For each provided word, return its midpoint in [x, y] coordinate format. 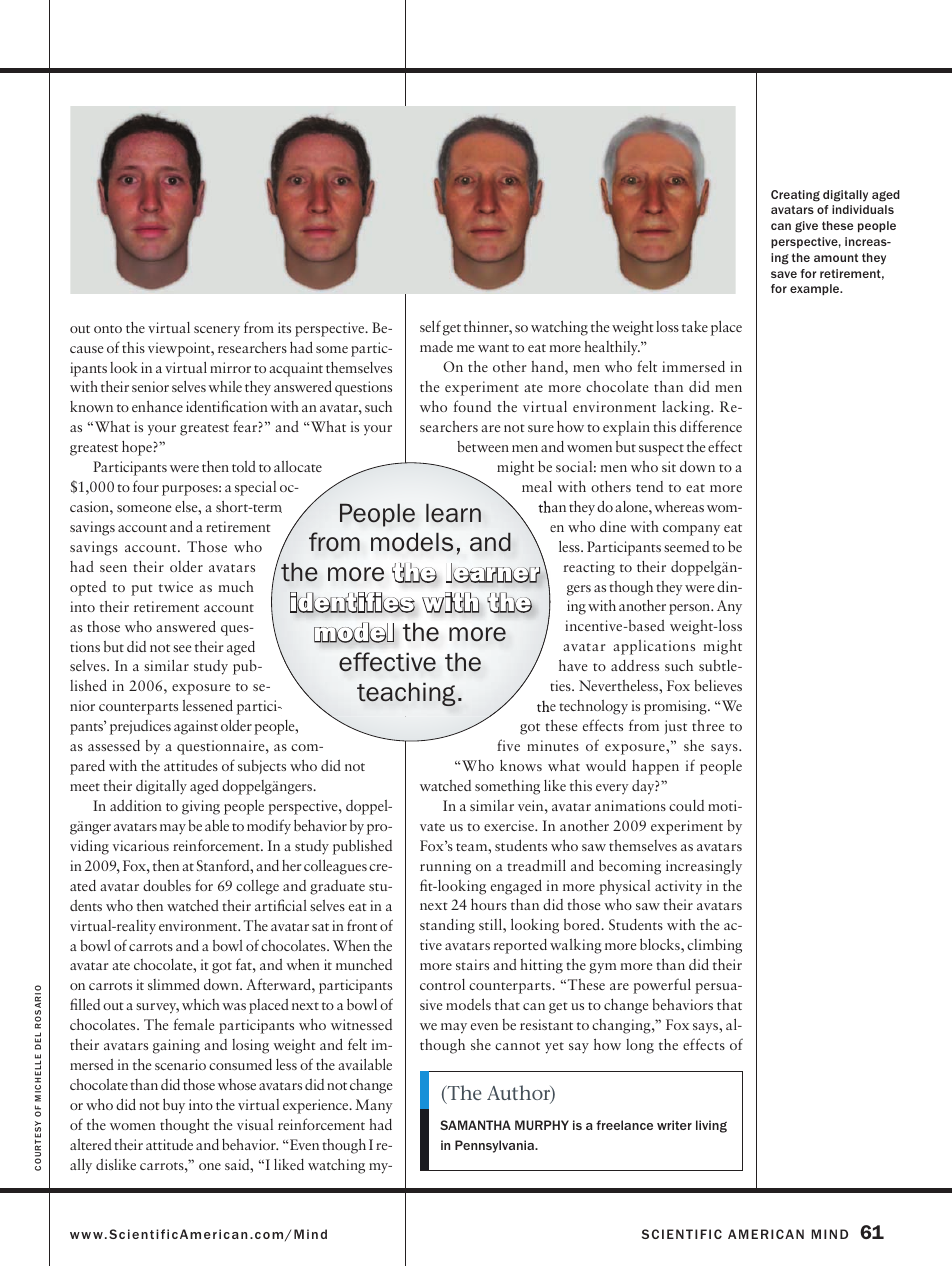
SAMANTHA [475, 1125]
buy [174, 1106]
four [146, 486]
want [493, 348]
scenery [217, 331]
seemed [686, 546]
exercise [510, 825]
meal [537, 486]
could [686, 805]
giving [201, 807]
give [806, 227]
